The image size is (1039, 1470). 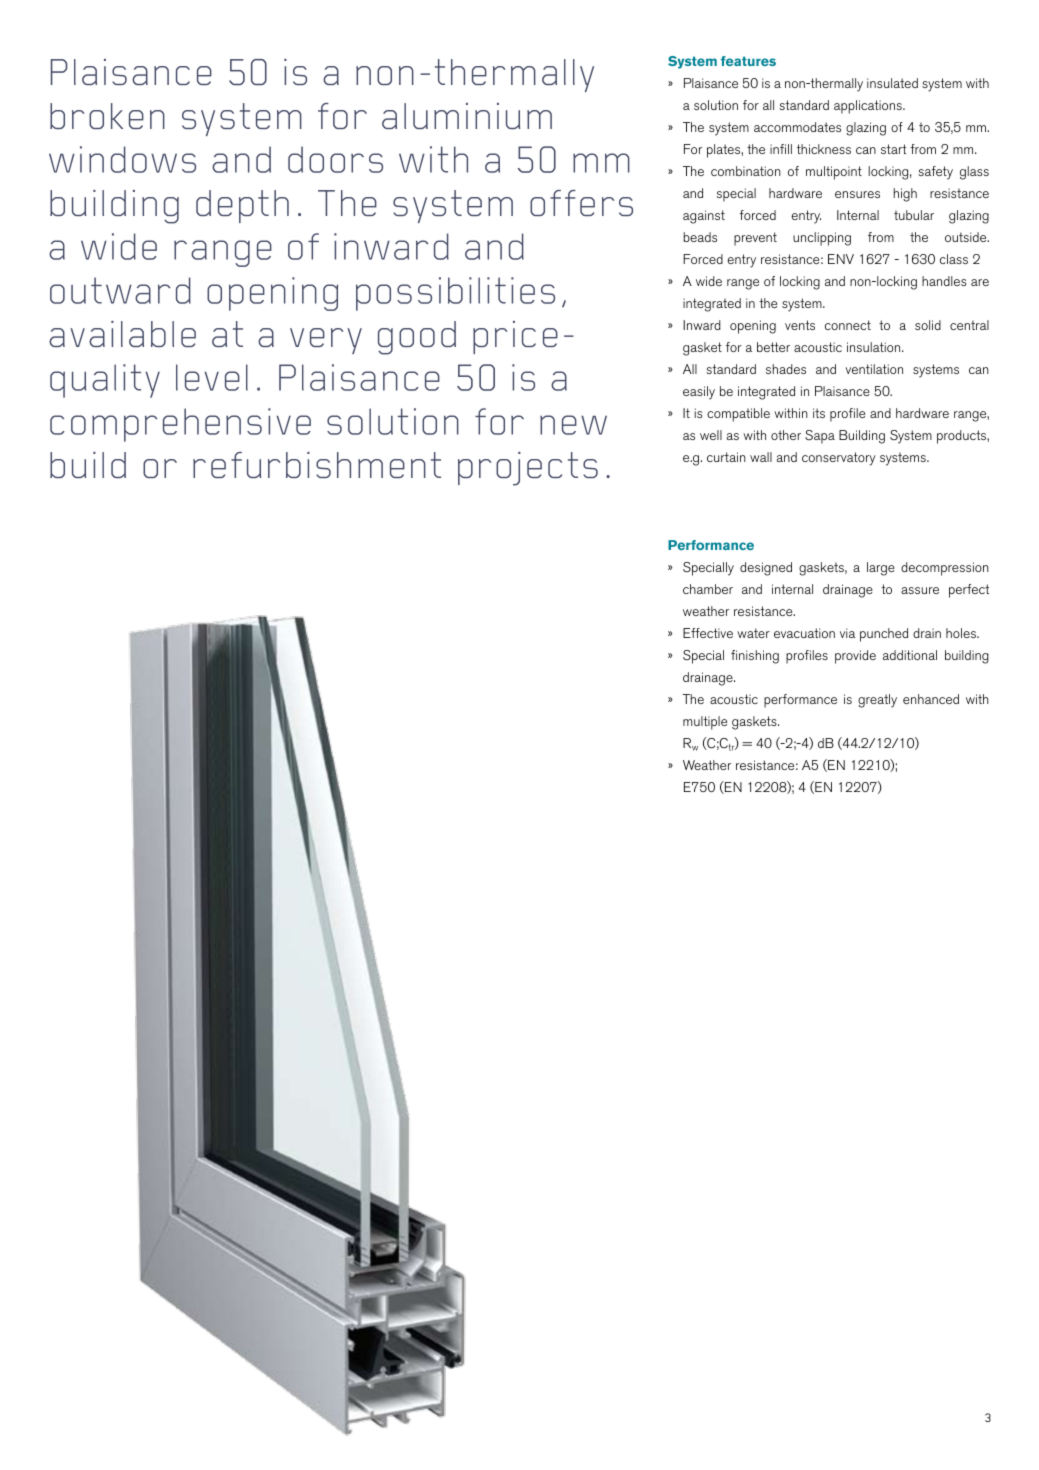 I want to click on insulated, so click(x=892, y=83).
